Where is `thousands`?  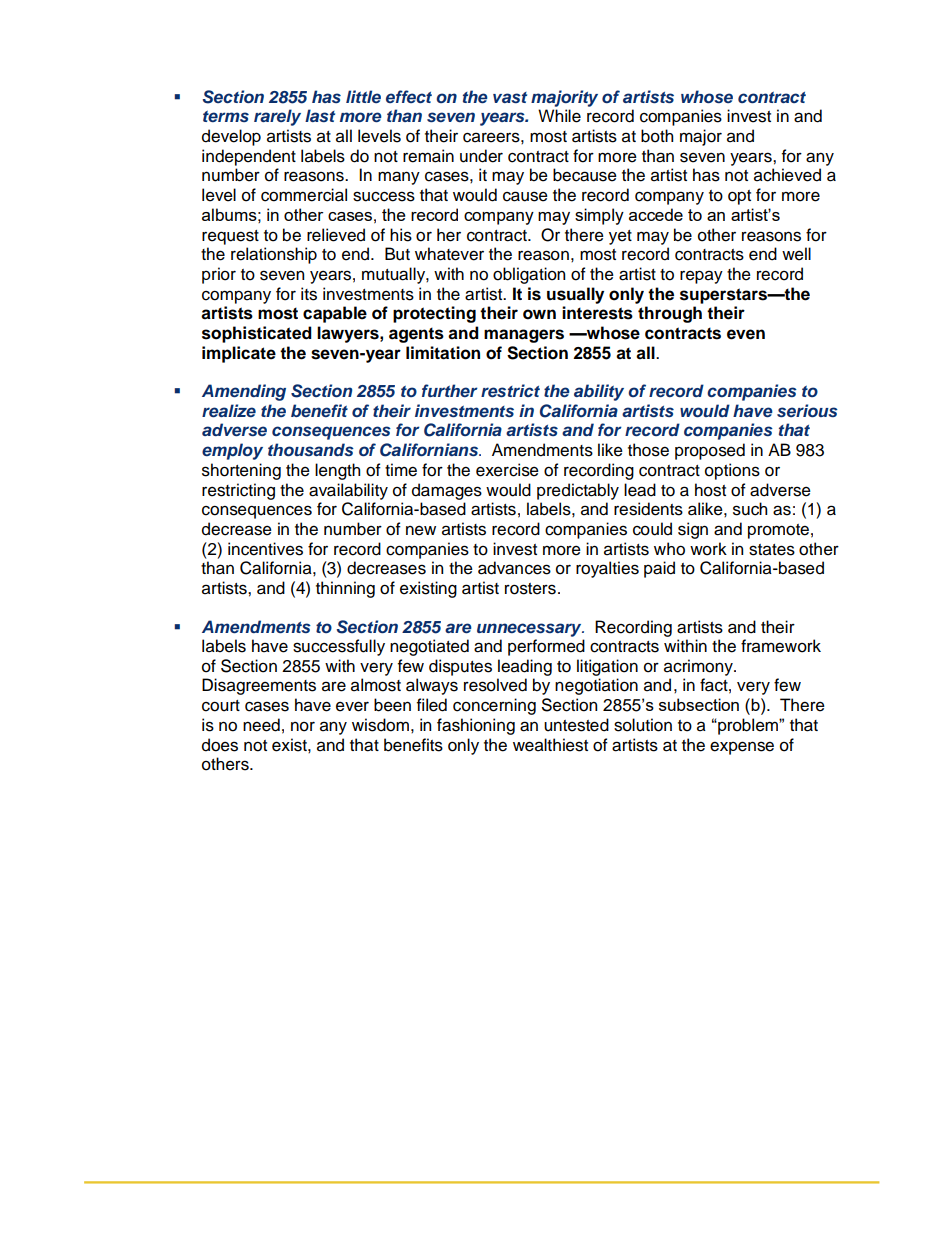
thousands is located at coordinates (311, 449).
